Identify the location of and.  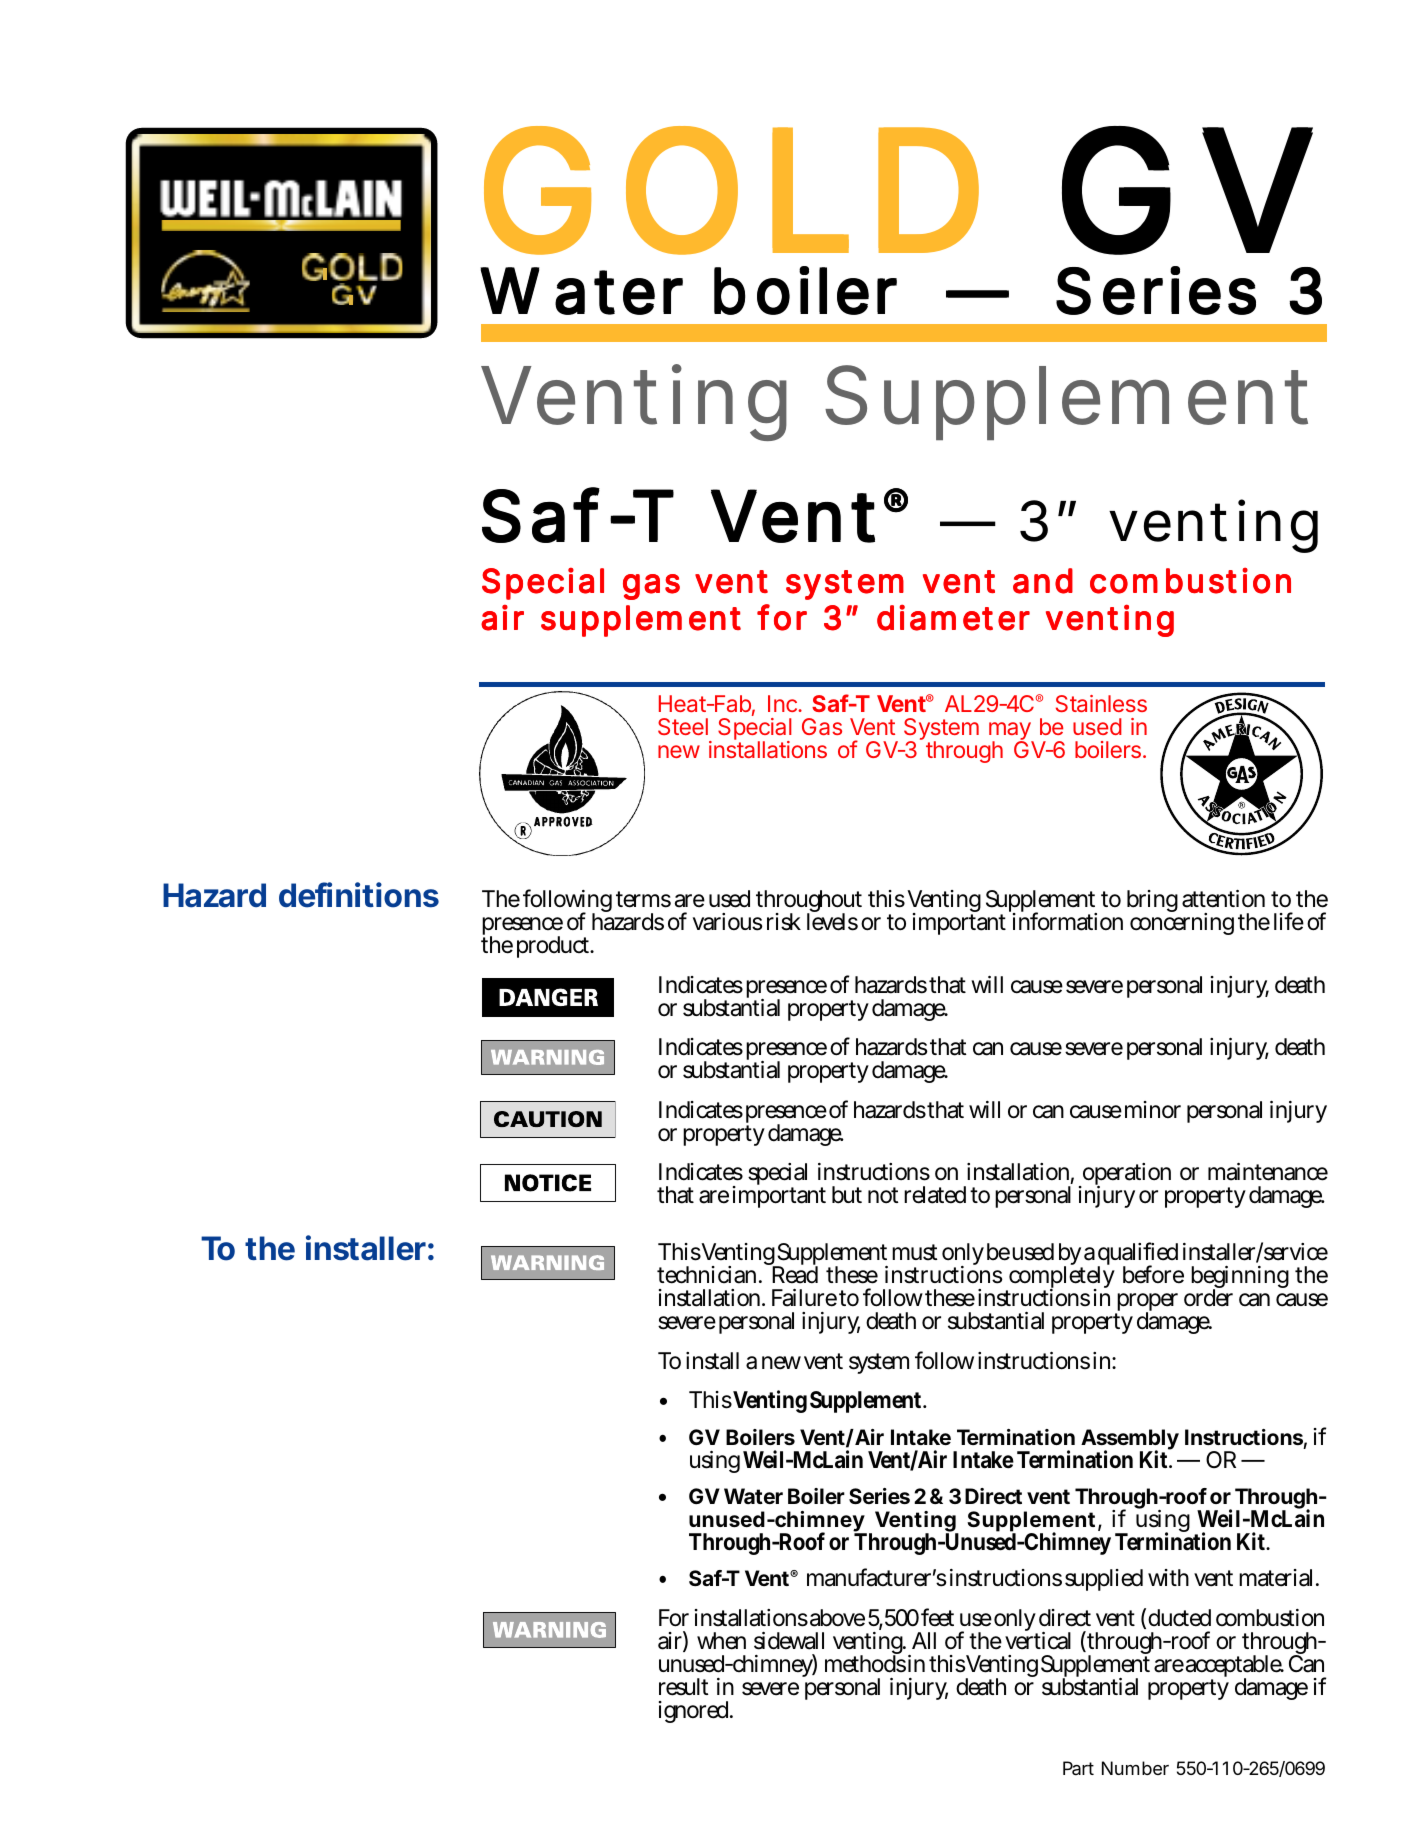
(1043, 581).
